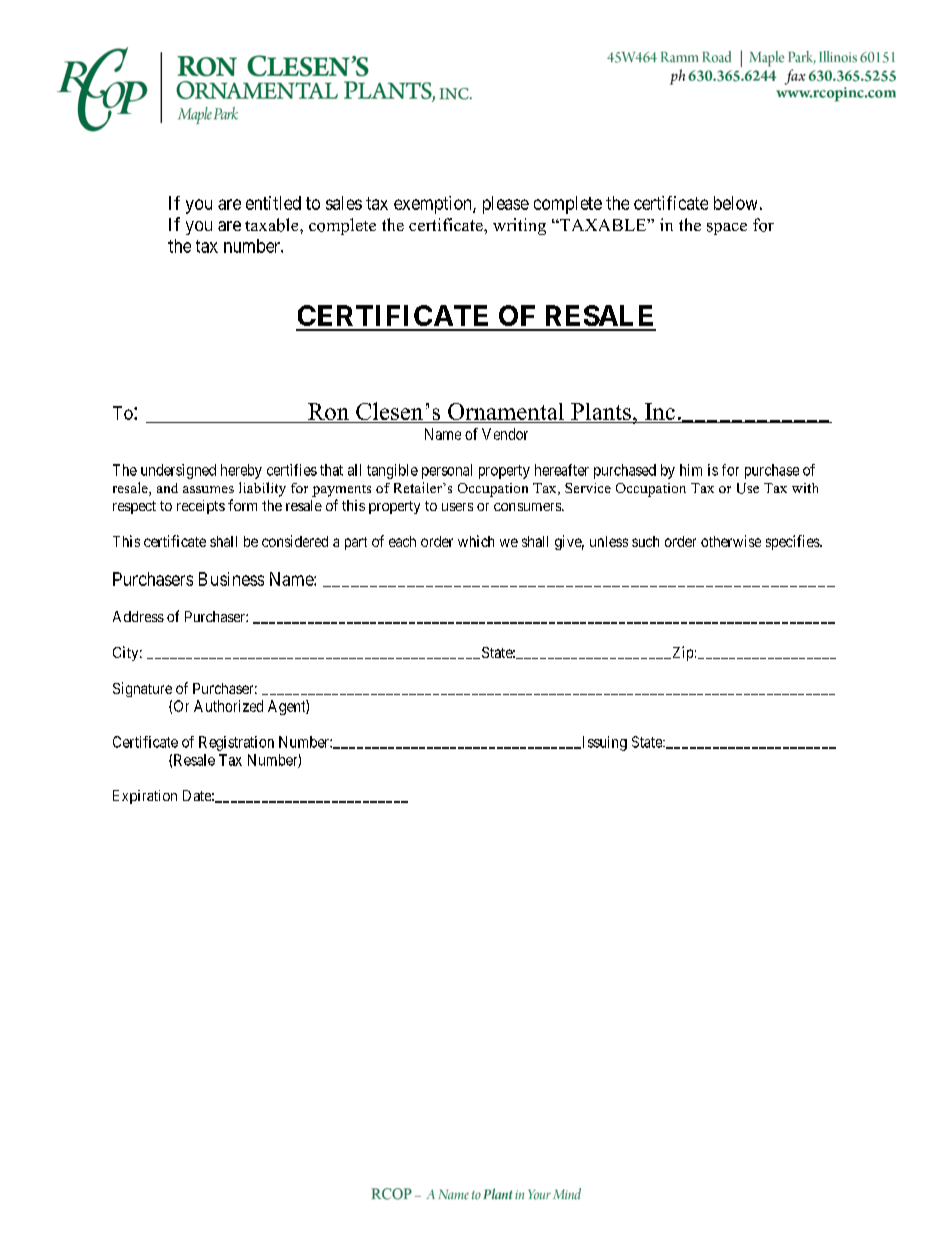 The image size is (952, 1233). What do you see at coordinates (145, 797) in the screenshot?
I see `Expiration` at bounding box center [145, 797].
